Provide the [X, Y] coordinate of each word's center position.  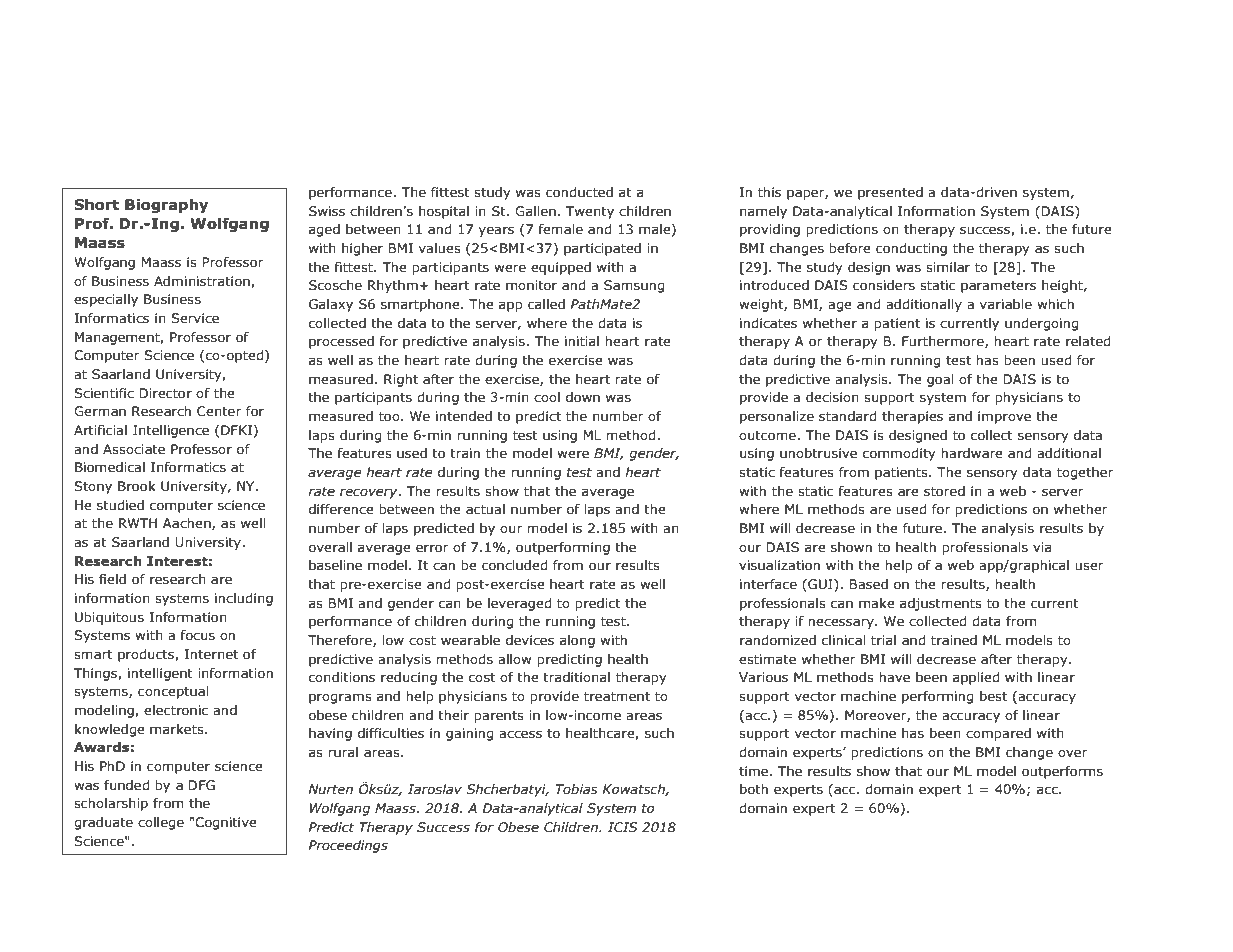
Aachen [188, 524]
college [161, 823]
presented [890, 193]
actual [485, 509]
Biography [167, 206]
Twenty [590, 212]
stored [944, 491]
